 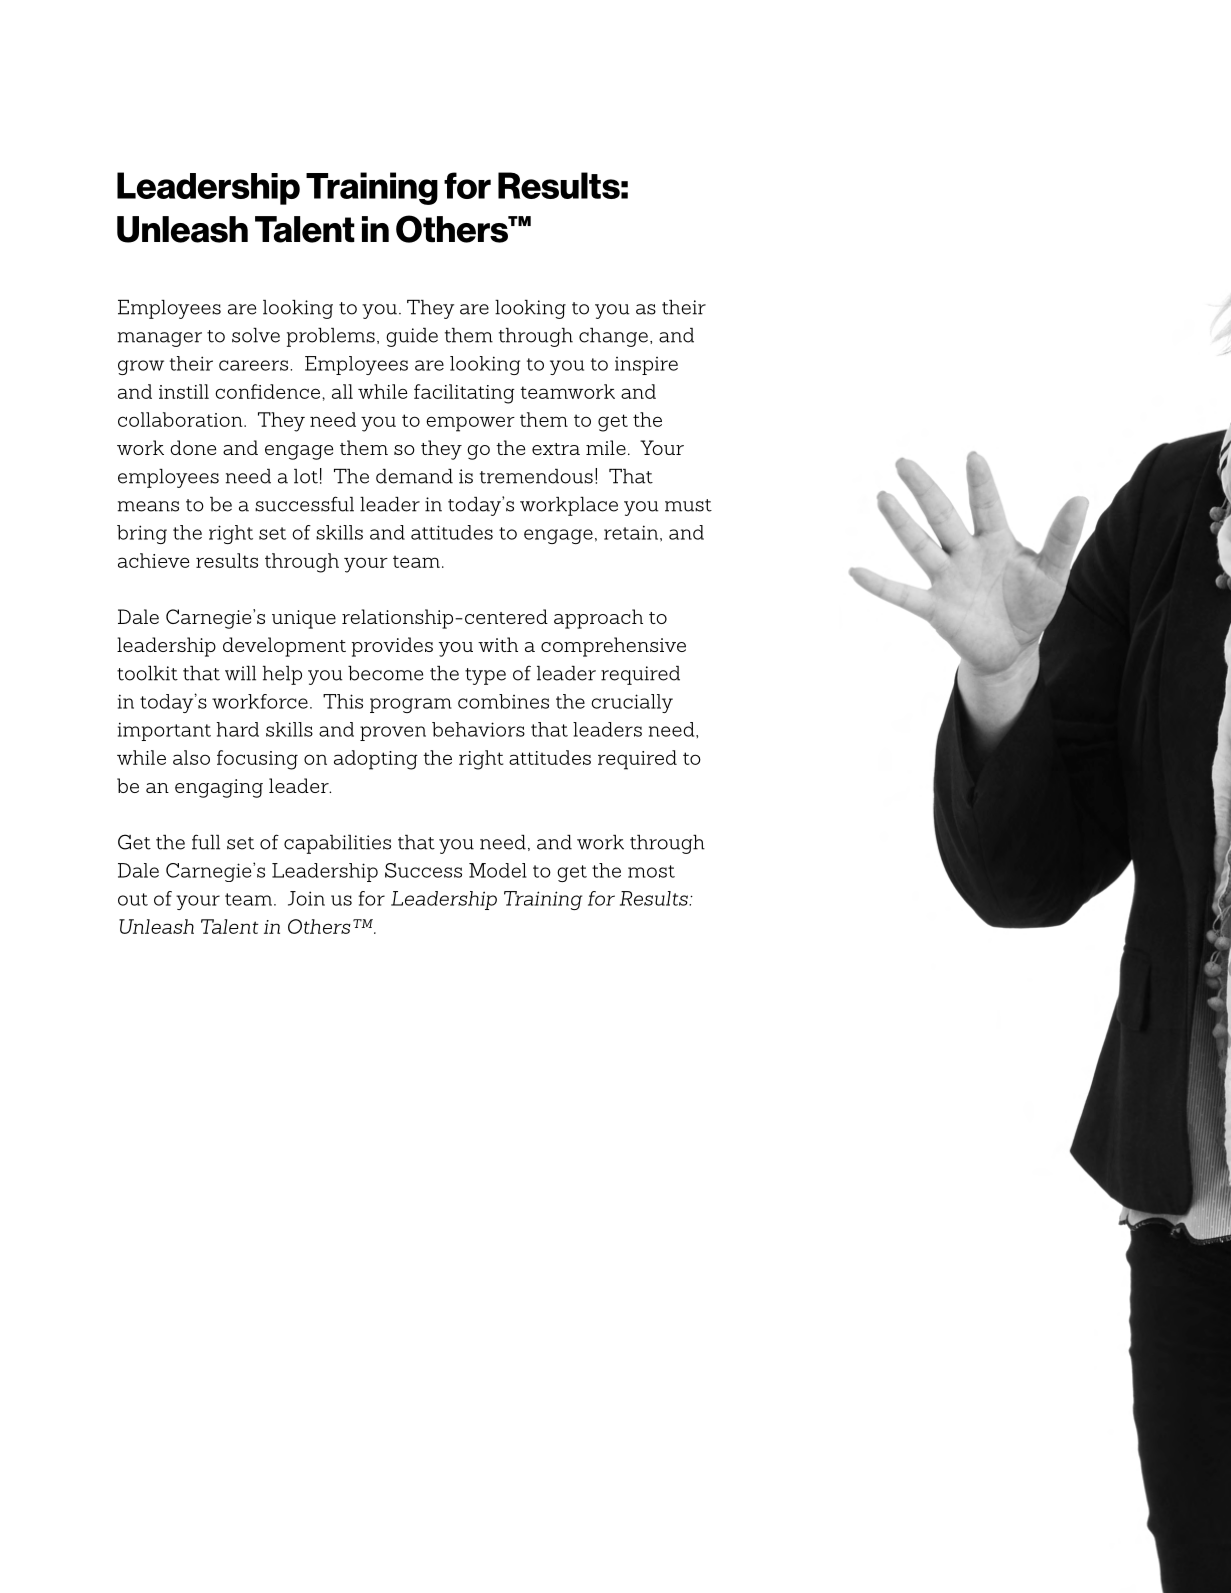 What do you see at coordinates (606, 447) in the image?
I see `mile` at bounding box center [606, 447].
